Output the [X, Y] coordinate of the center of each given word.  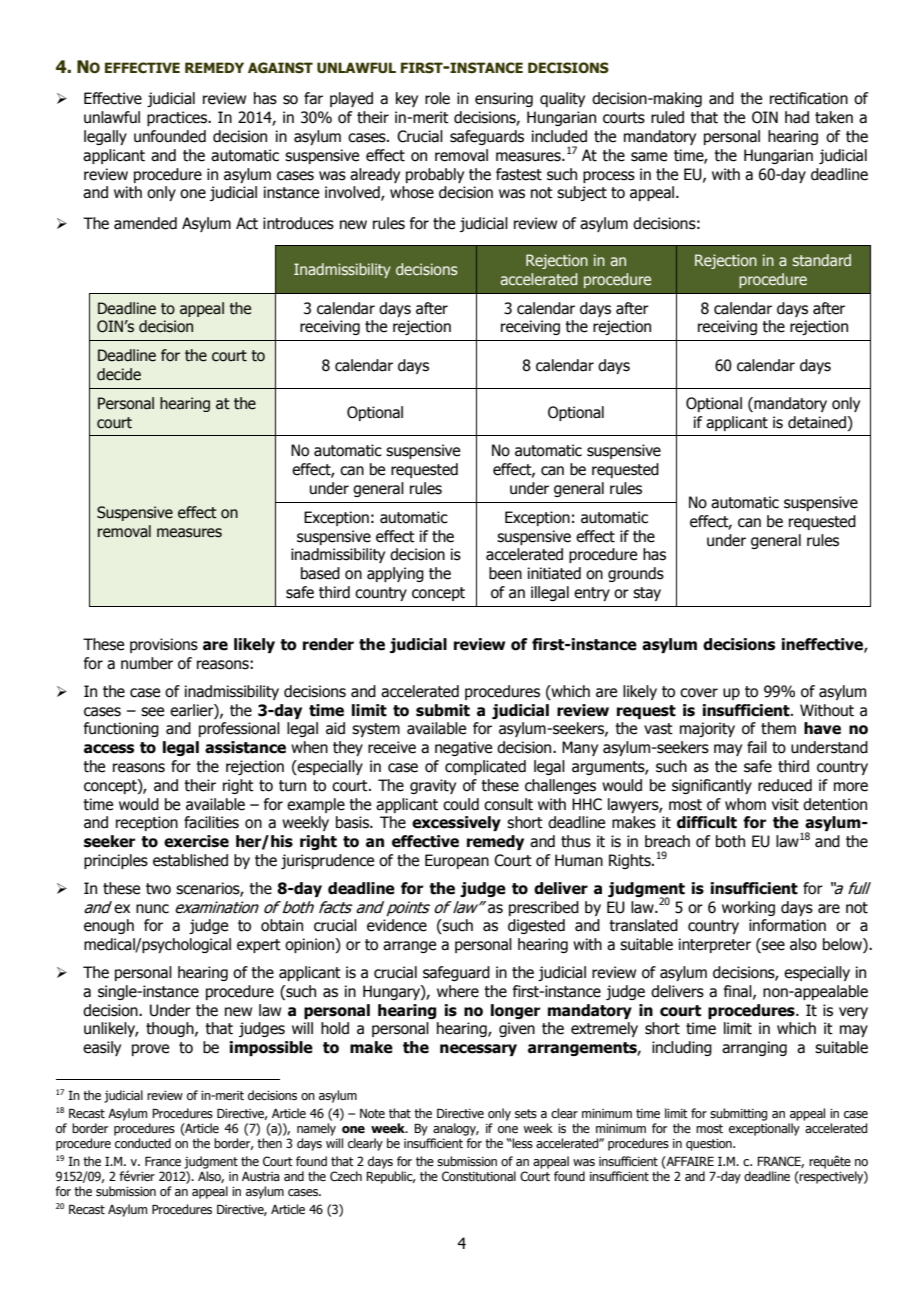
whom [745, 804]
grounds [636, 574]
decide [119, 374]
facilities [211, 822]
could [461, 804]
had [797, 117]
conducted [143, 1143]
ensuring [504, 99]
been [505, 573]
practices [178, 118]
